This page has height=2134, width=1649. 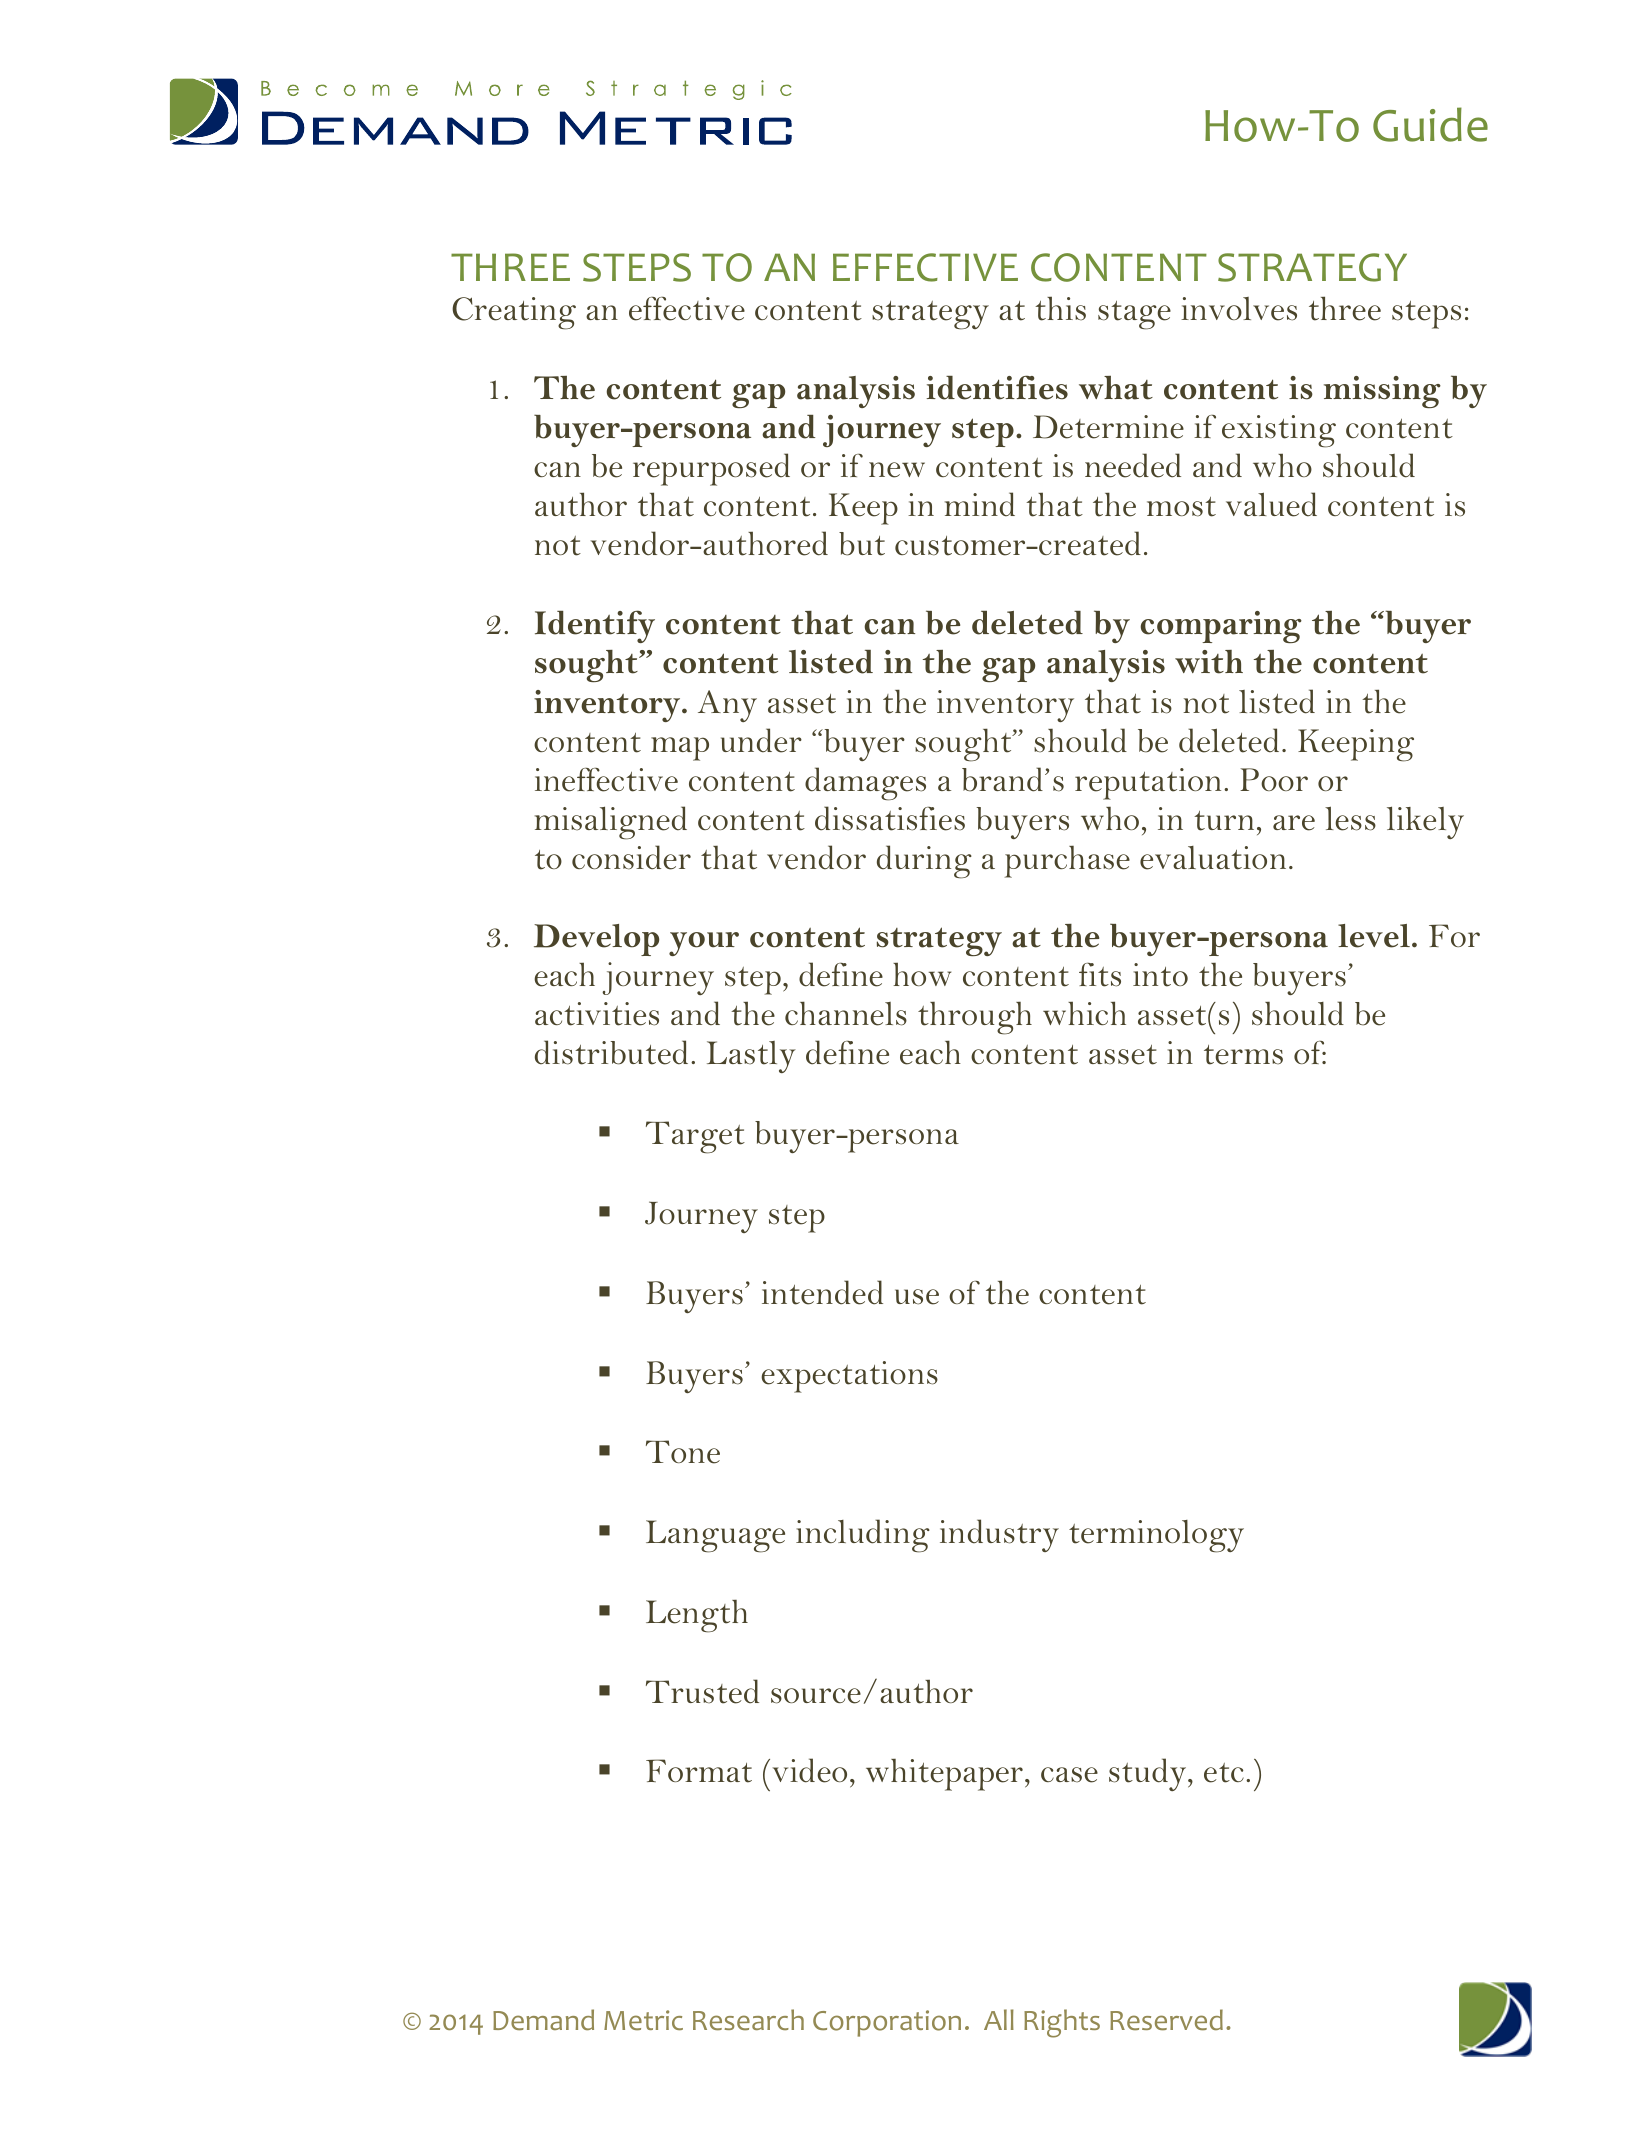 I want to click on distributed, so click(x=611, y=1052).
